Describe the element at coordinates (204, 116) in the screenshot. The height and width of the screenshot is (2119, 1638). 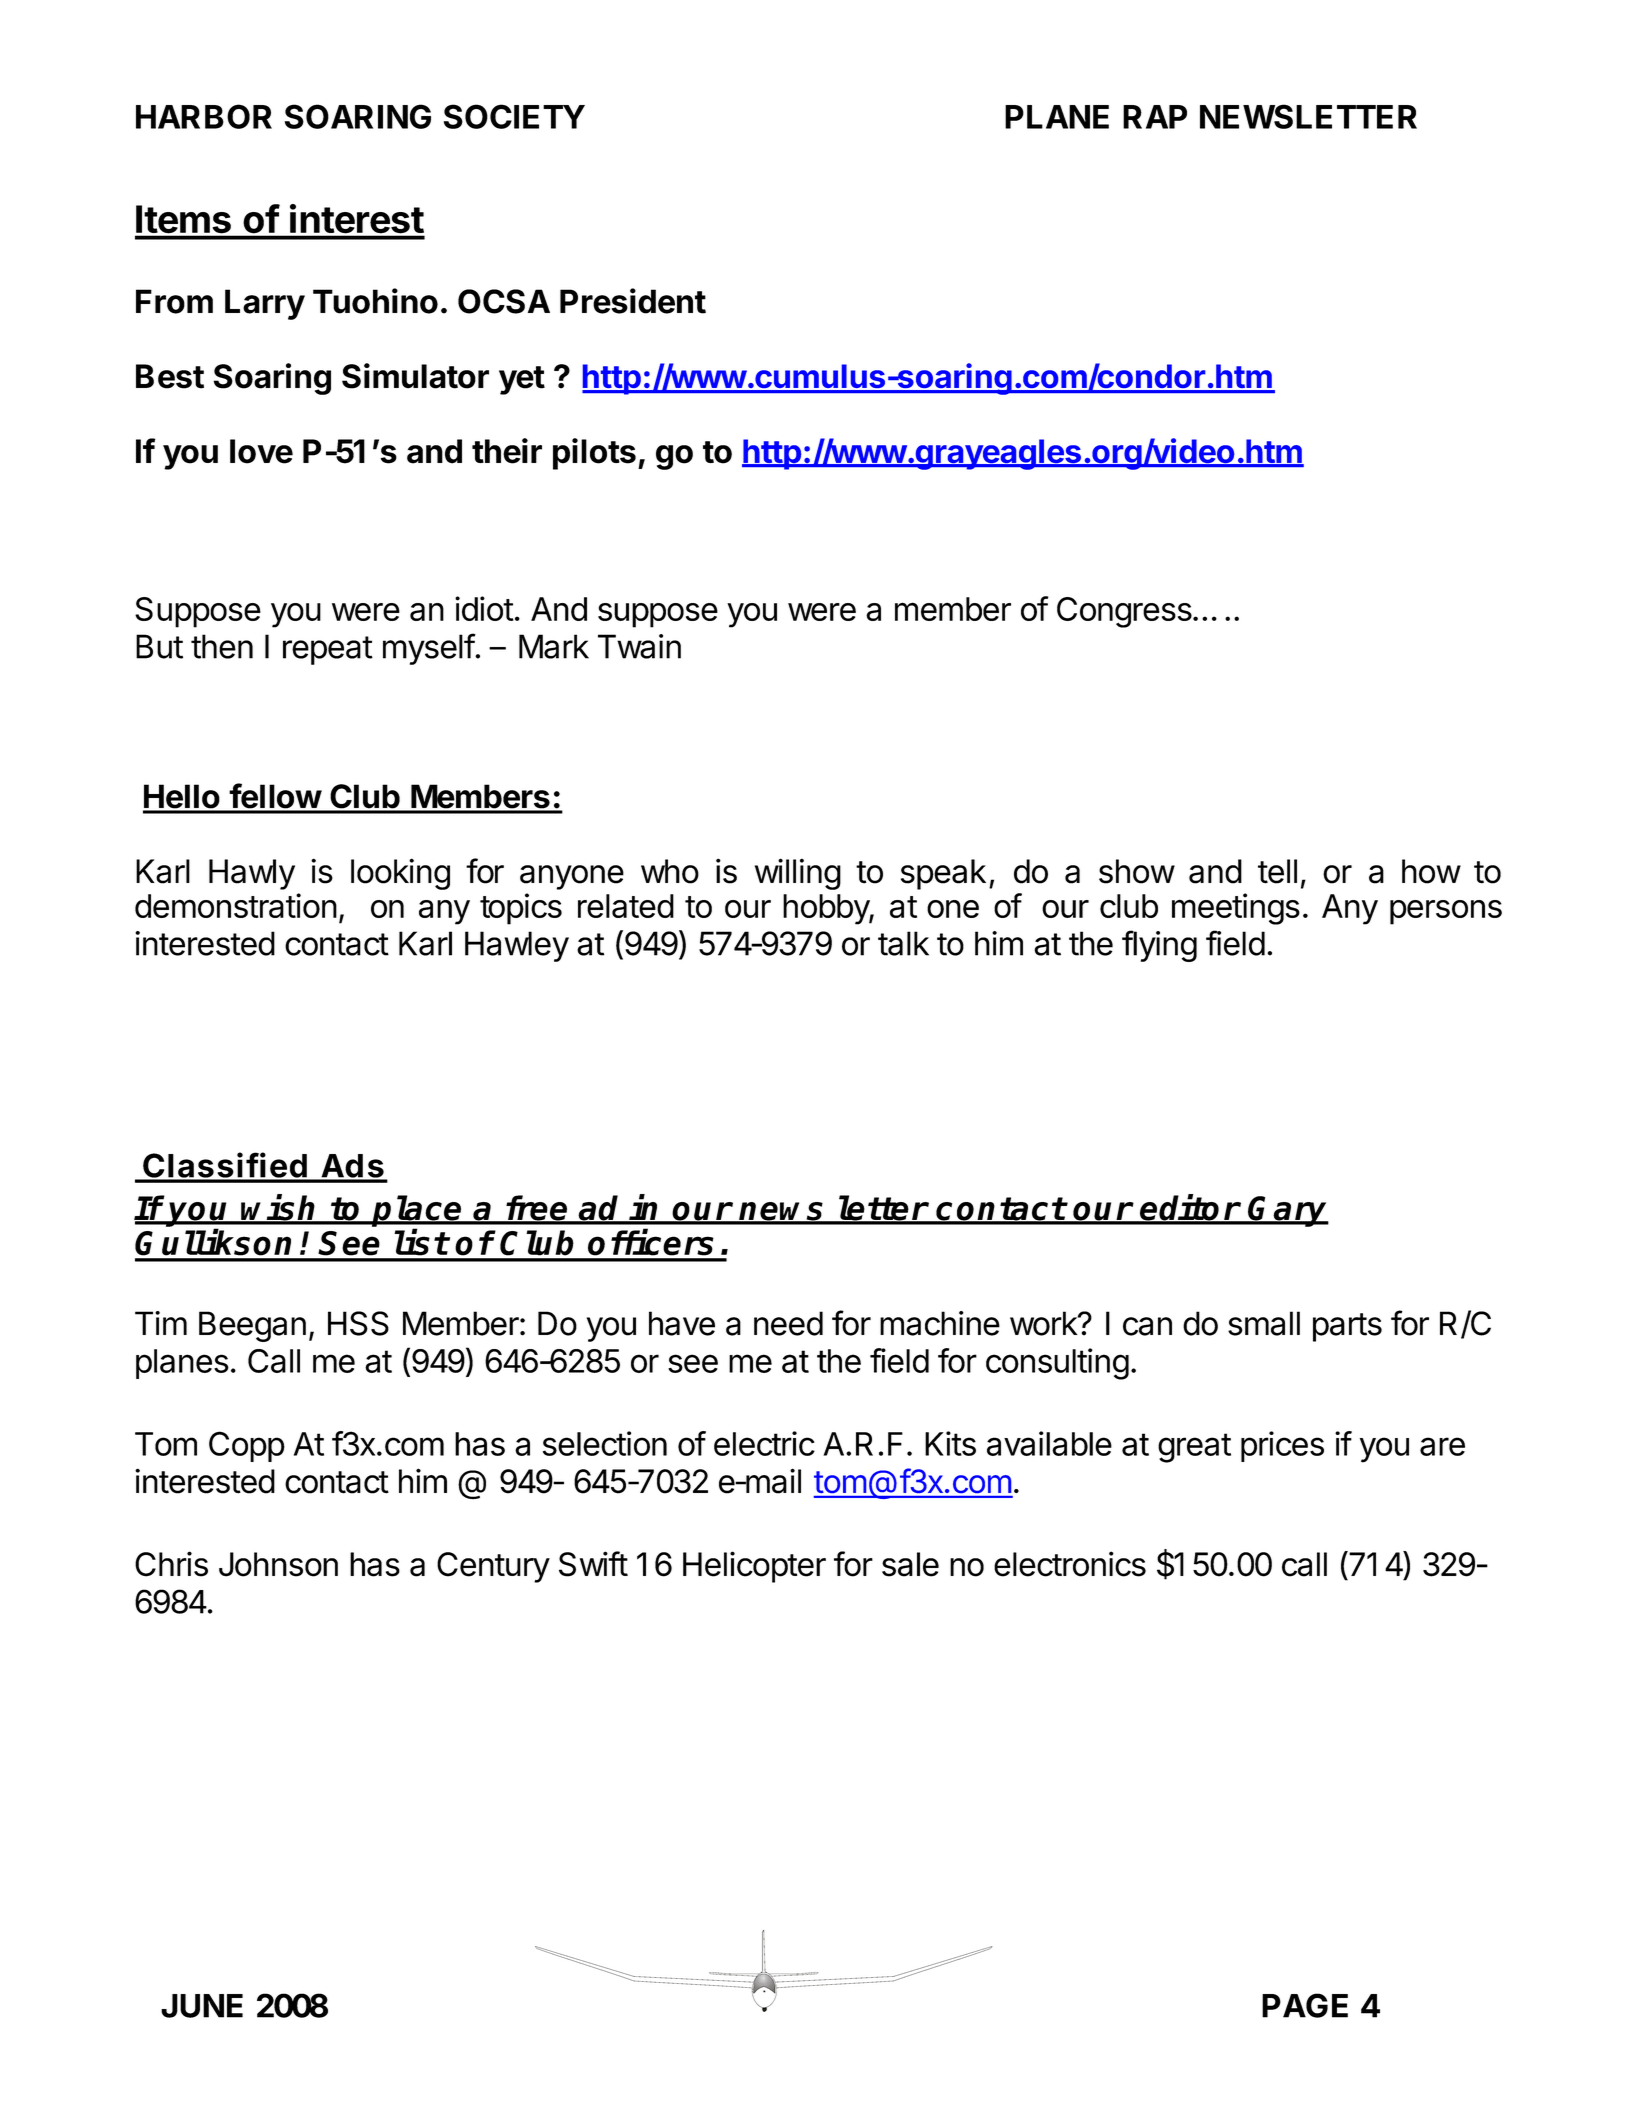
I see `HARBOR` at that location.
